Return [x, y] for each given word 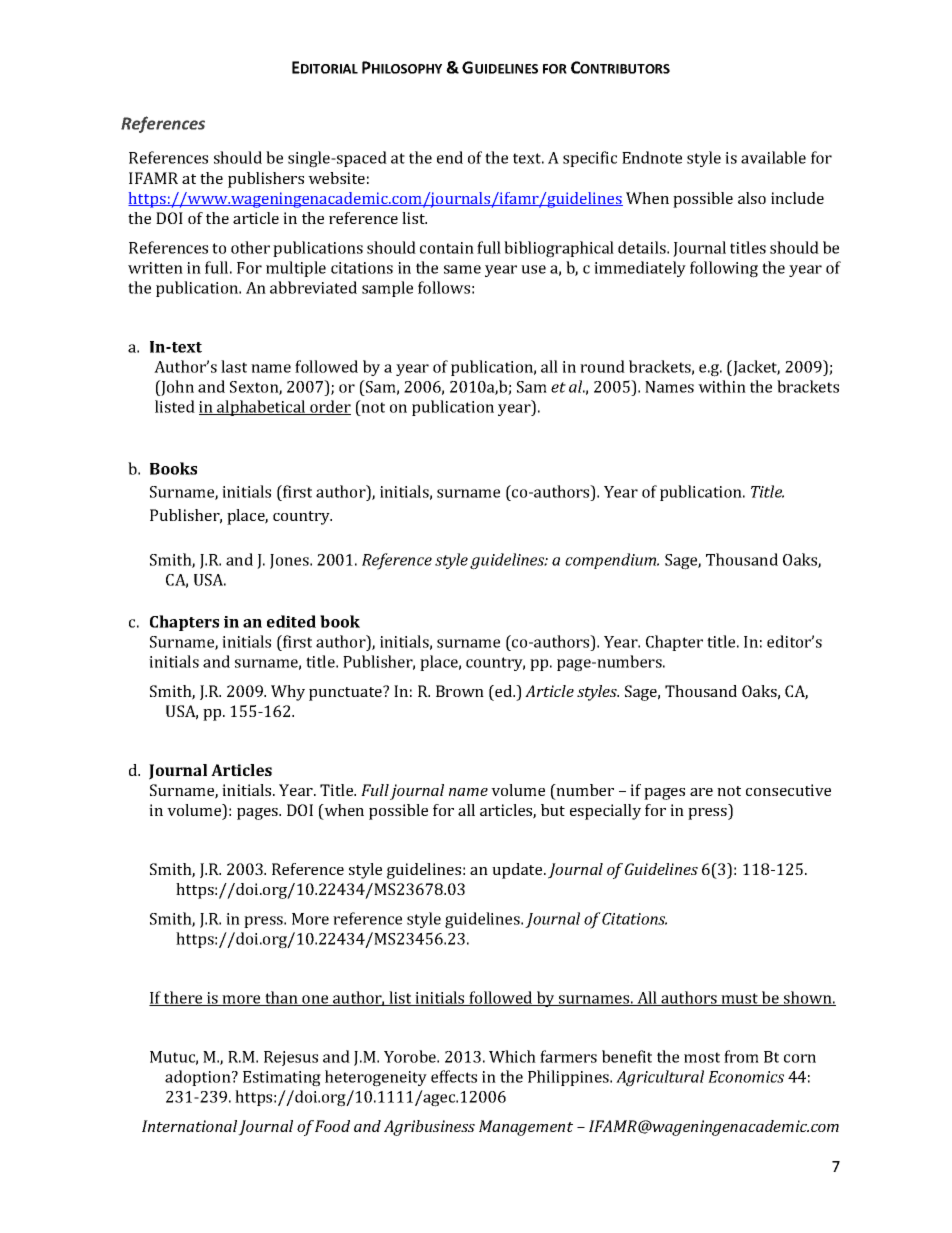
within [722, 386]
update [518, 871]
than [281, 998]
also [752, 198]
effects [454, 1076]
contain [447, 248]
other [250, 247]
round [602, 366]
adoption [199, 1078]
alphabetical [261, 408]
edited [291, 621]
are [701, 792]
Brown [460, 691]
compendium [612, 561]
